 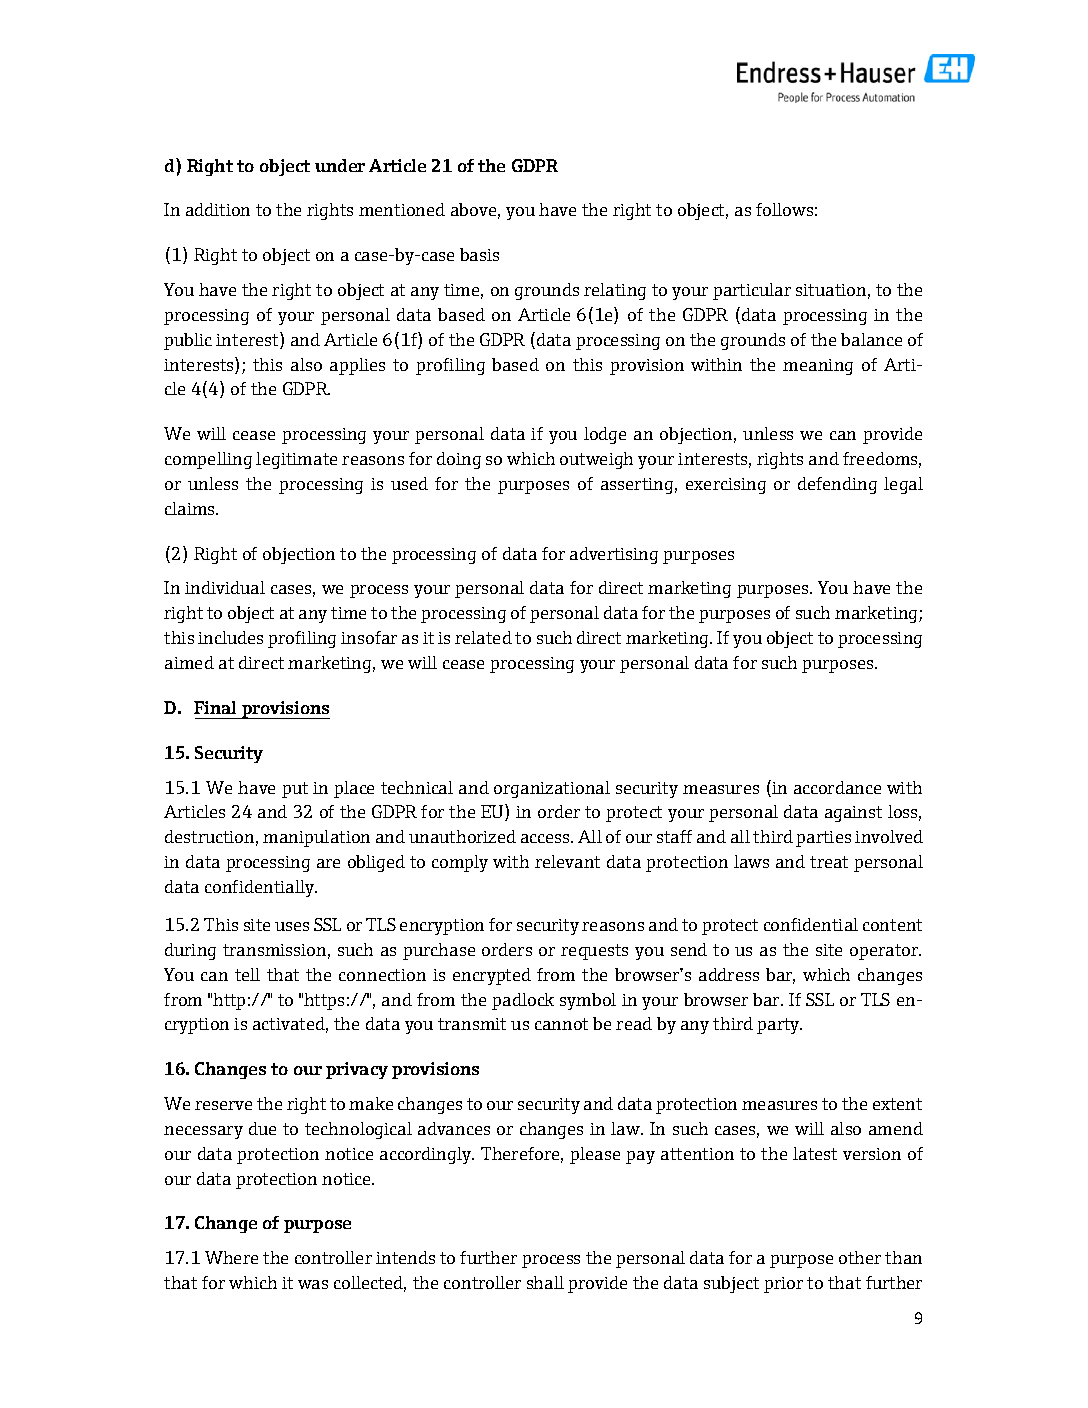 I want to click on tell, so click(x=247, y=974).
